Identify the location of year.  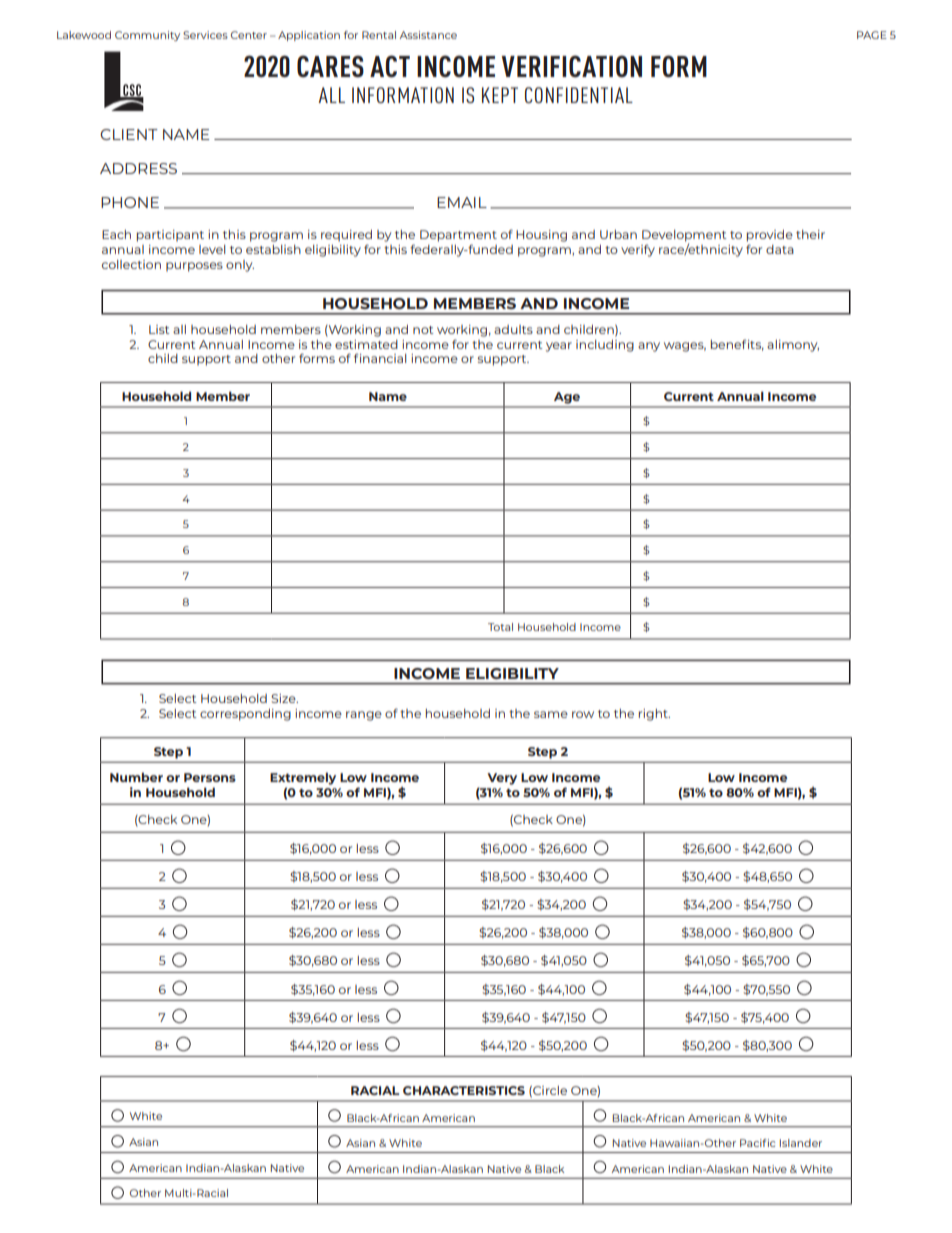
(559, 347).
